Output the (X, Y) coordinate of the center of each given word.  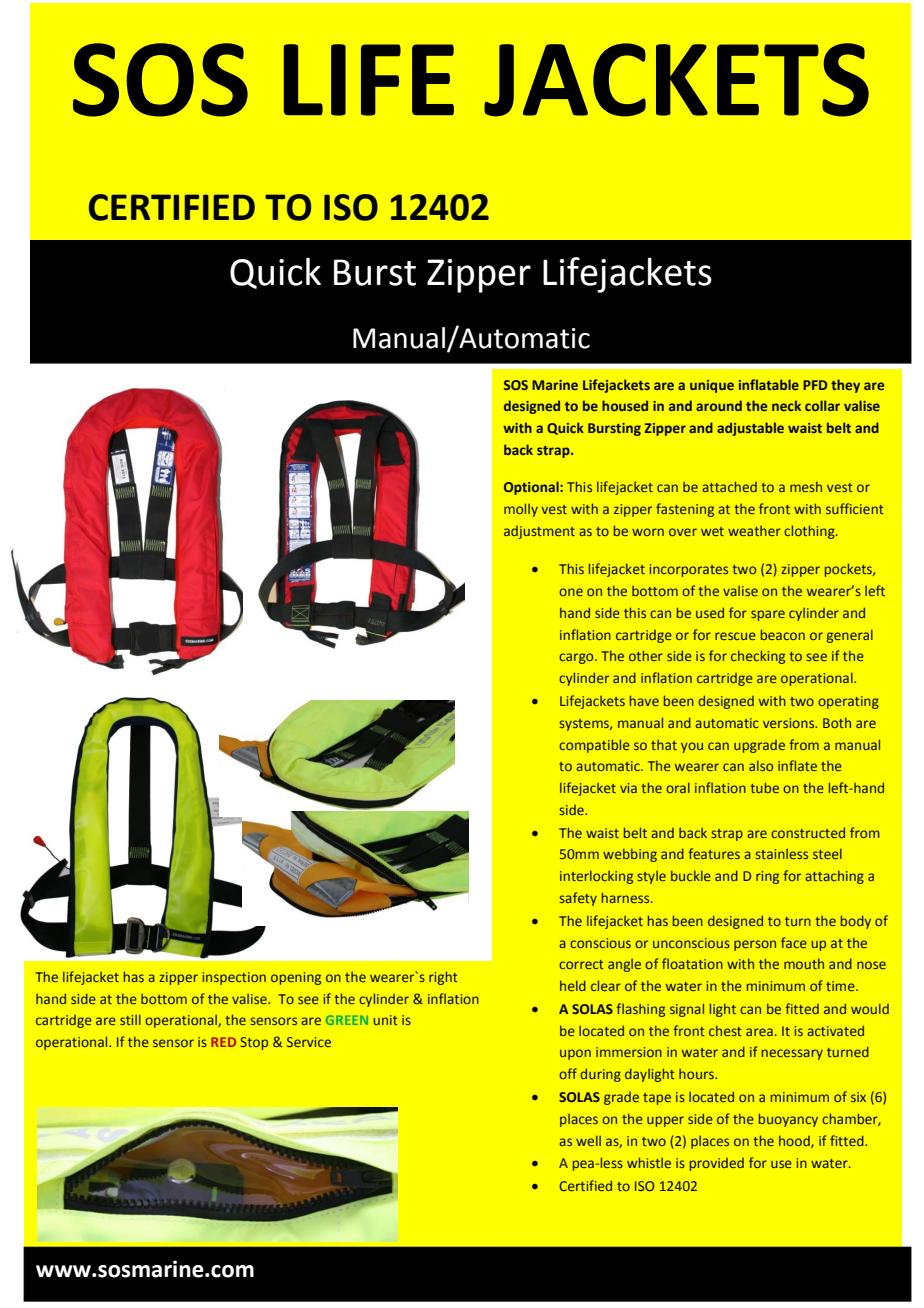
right (443, 978)
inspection (234, 978)
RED (223, 1042)
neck (786, 405)
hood (795, 1141)
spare (768, 615)
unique (712, 386)
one (571, 592)
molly (521, 510)
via (628, 788)
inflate (797, 765)
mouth (804, 963)
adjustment (539, 532)
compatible (594, 746)
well (588, 1140)
